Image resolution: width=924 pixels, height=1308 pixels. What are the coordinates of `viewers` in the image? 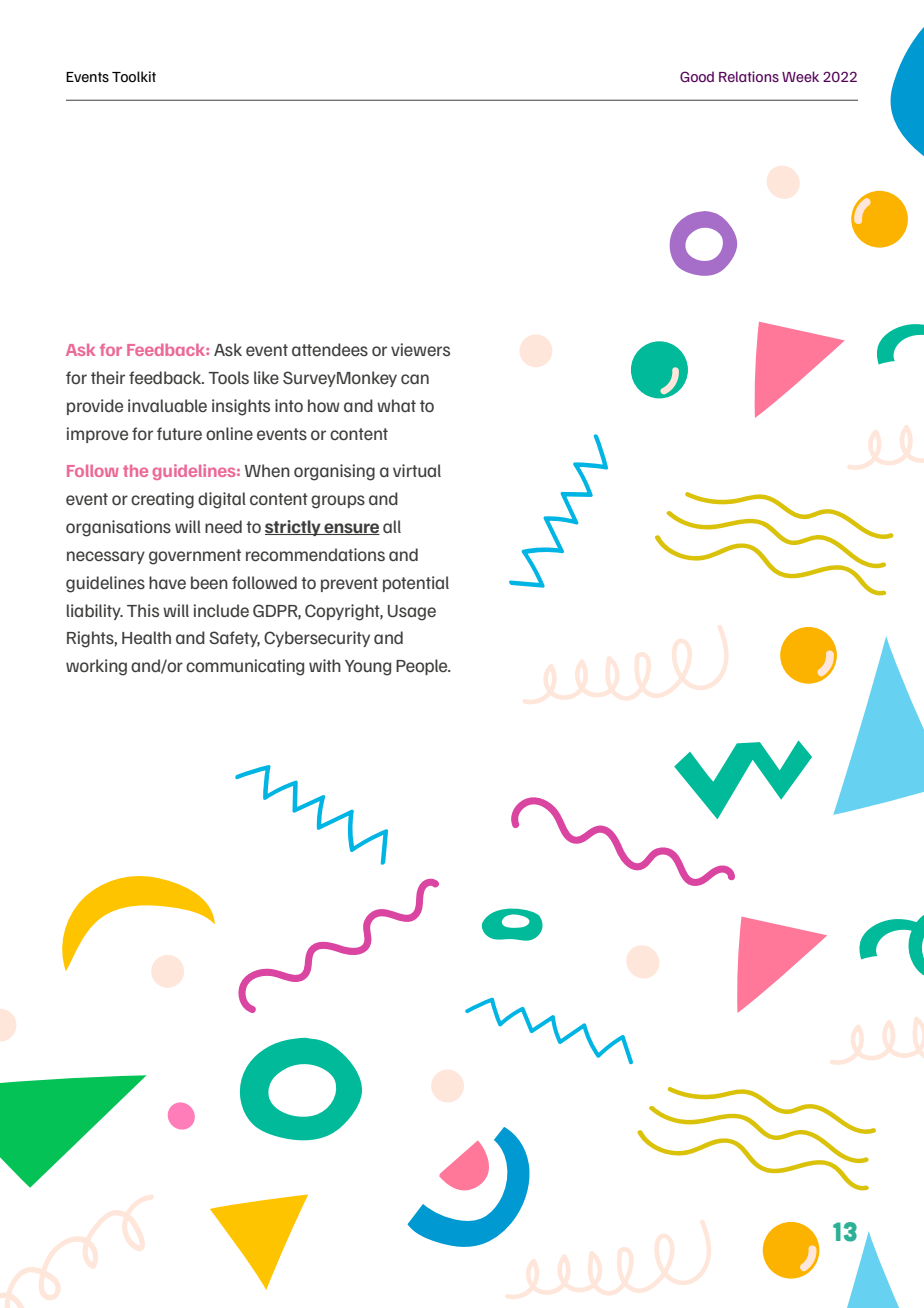 It's located at (420, 349).
